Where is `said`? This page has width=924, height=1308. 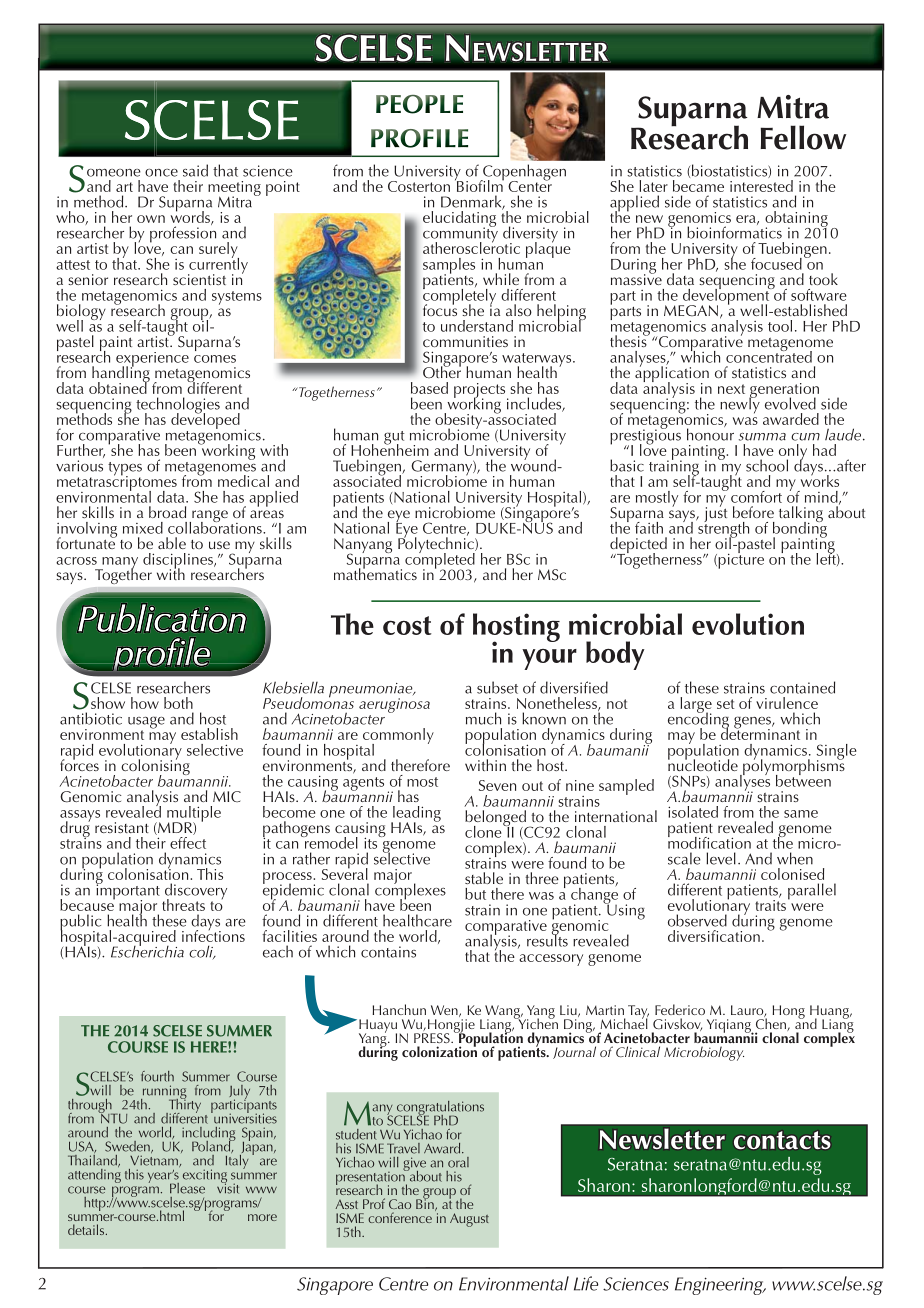 said is located at coordinates (195, 170).
